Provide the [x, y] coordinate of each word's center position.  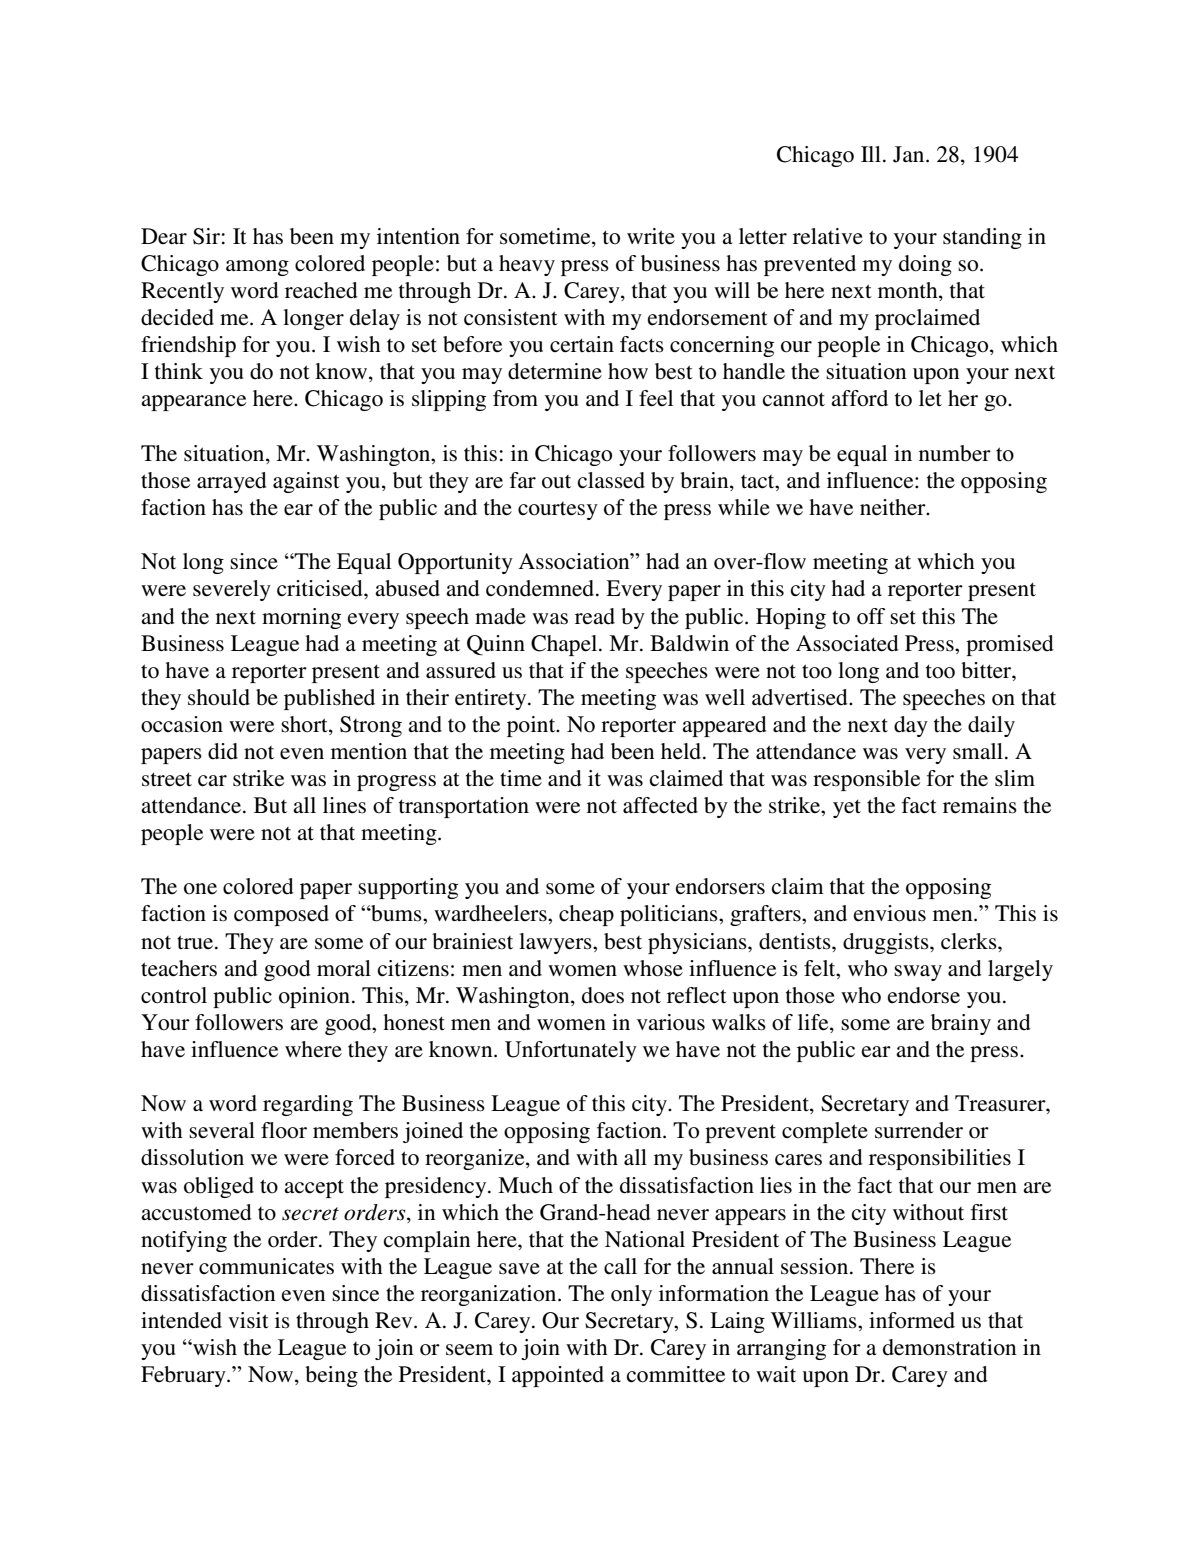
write [651, 236]
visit [248, 1320]
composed [281, 915]
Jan [910, 154]
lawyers [556, 943]
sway [918, 973]
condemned [541, 588]
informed [912, 1320]
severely [232, 590]
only [631, 1295]
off [871, 616]
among [257, 268]
